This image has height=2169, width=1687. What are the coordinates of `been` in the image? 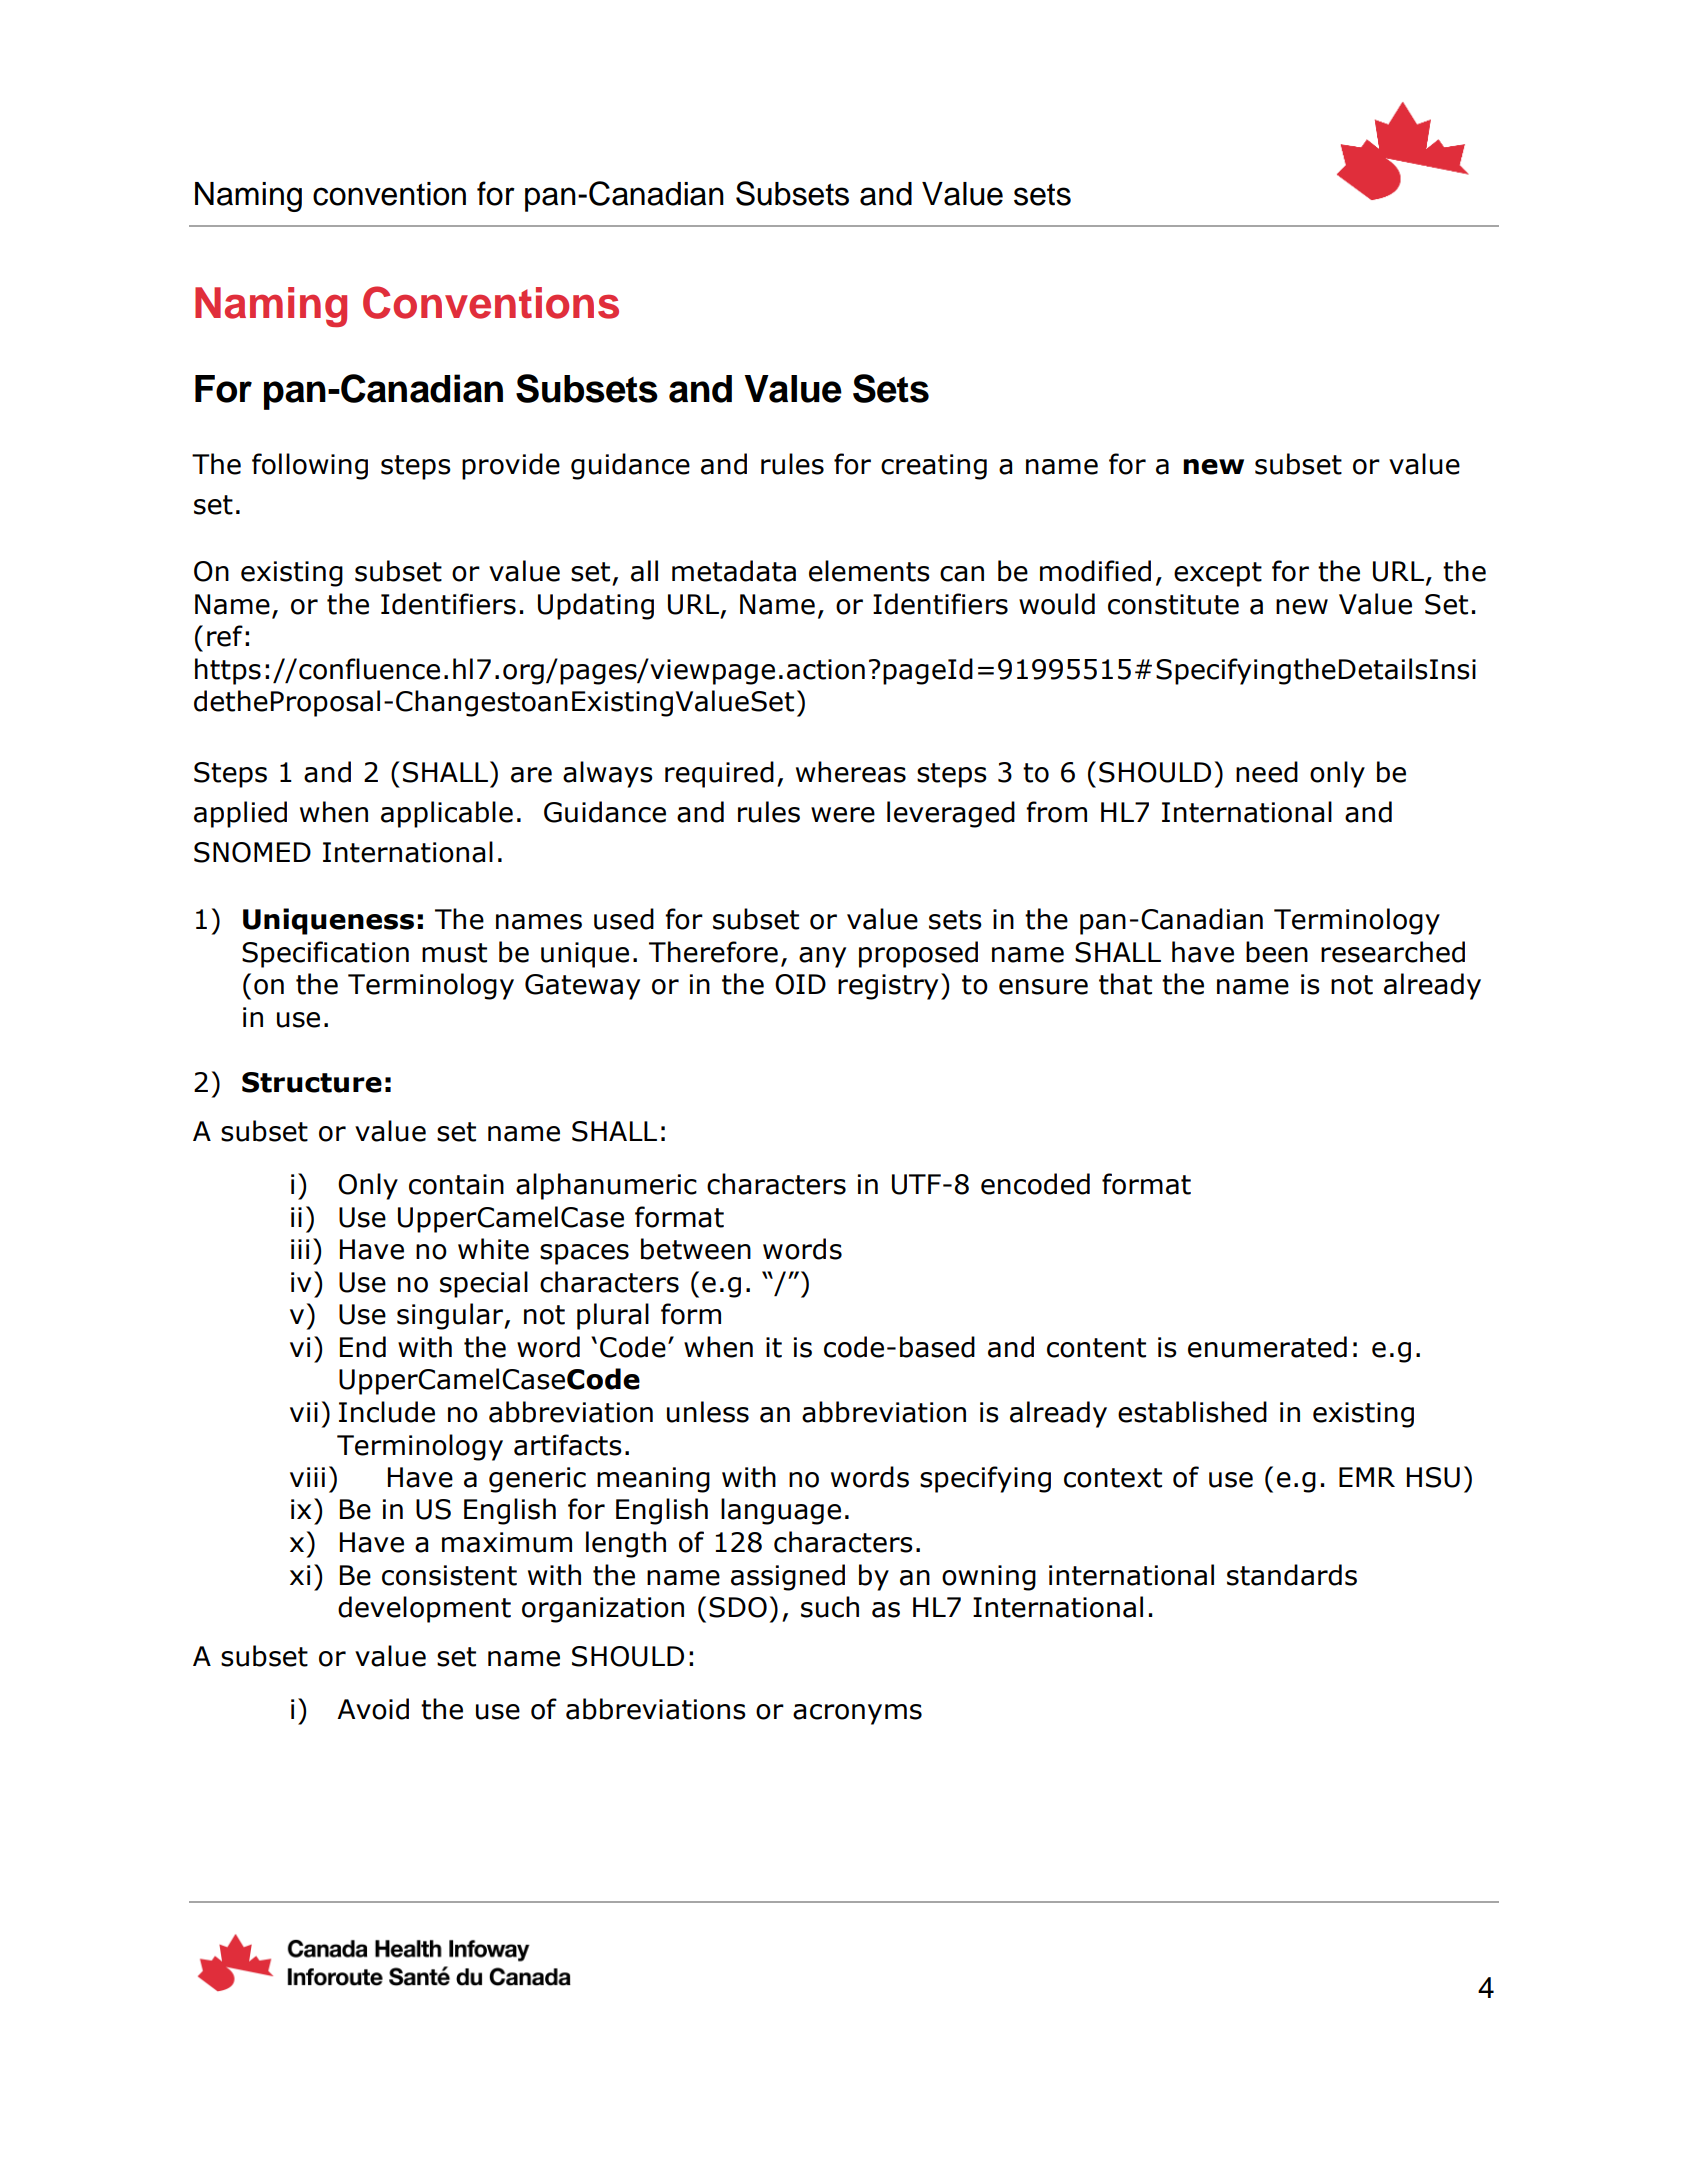 It's located at (1277, 952).
